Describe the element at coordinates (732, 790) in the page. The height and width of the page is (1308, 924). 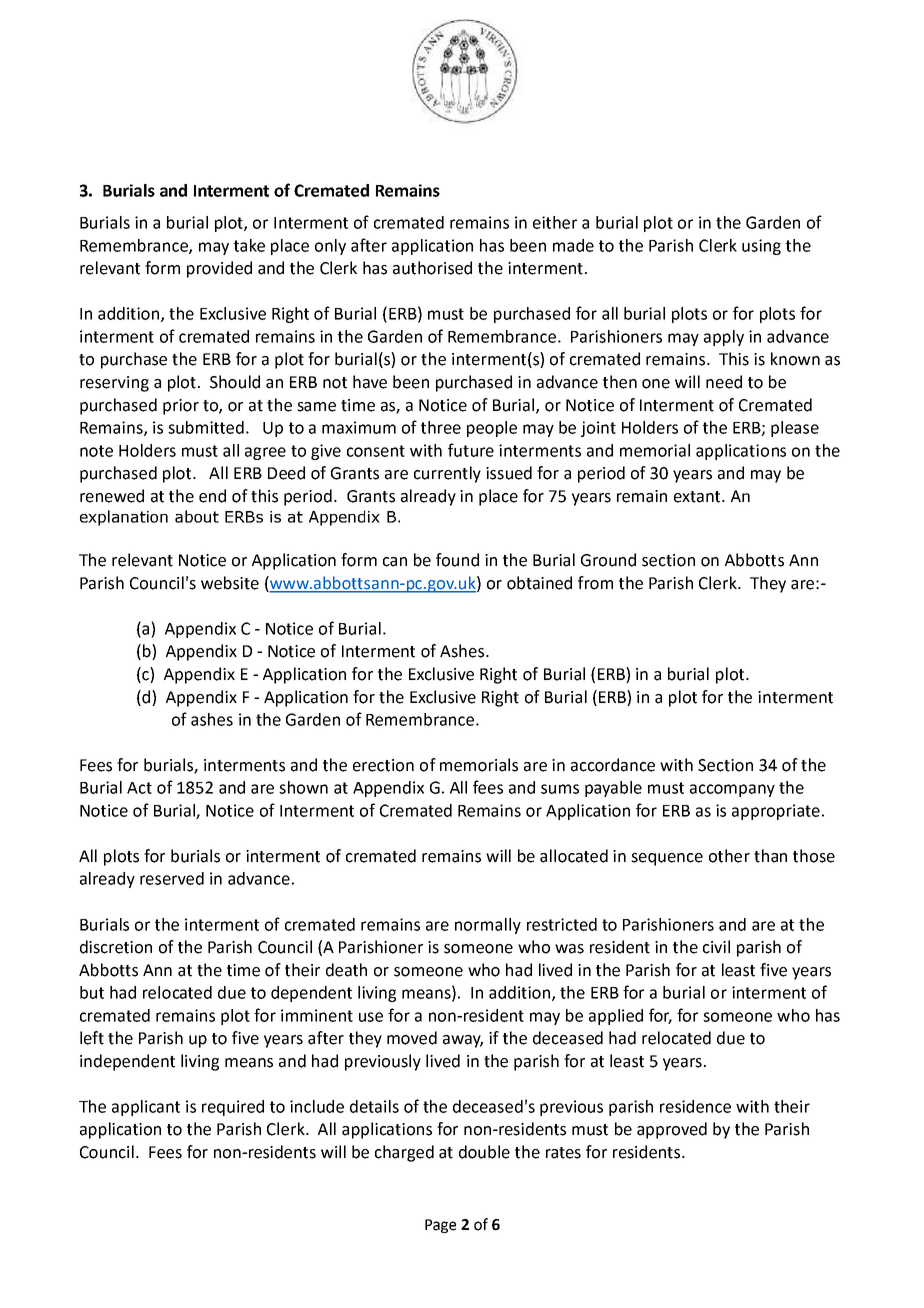
I see `accompany` at that location.
